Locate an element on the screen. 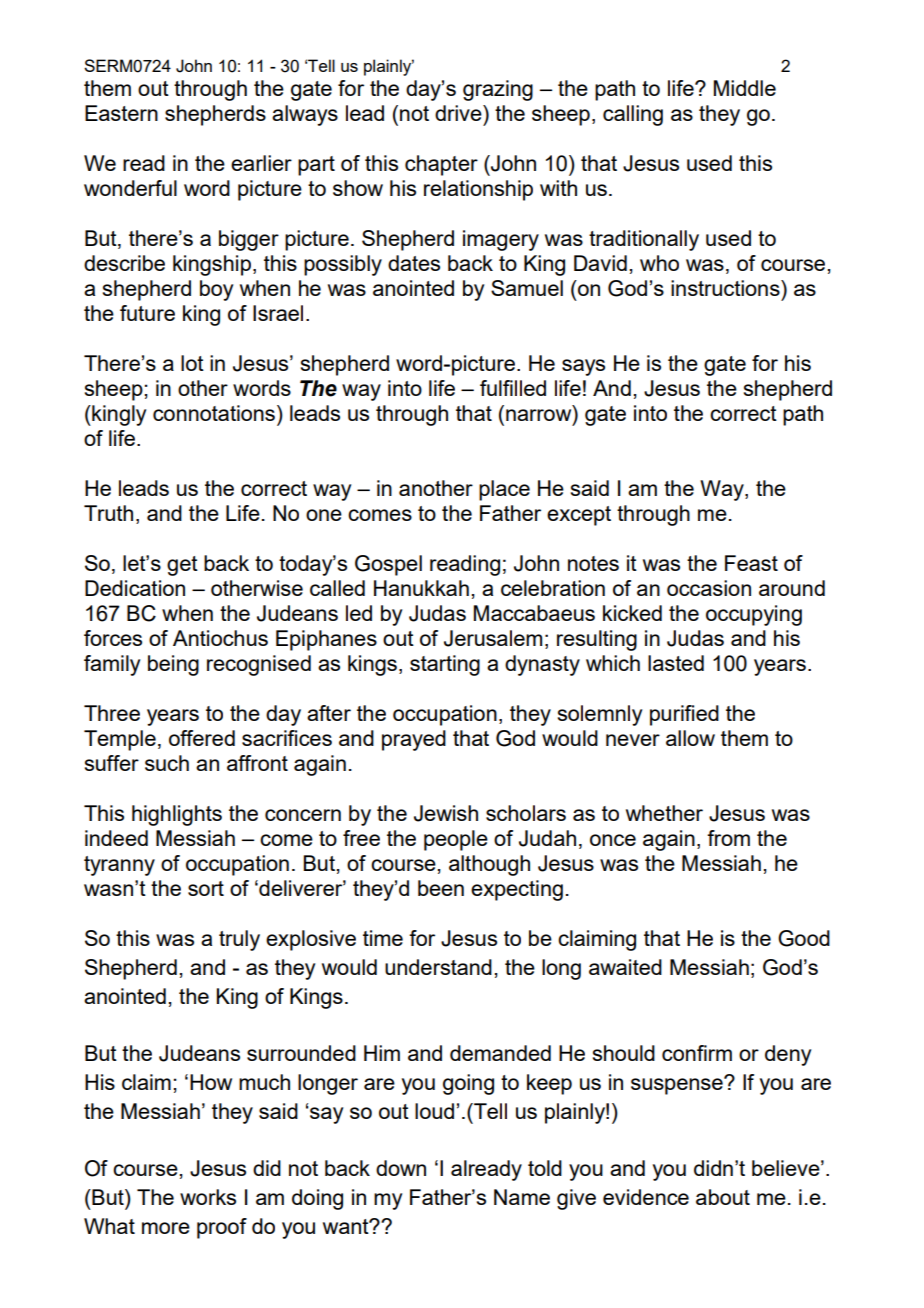 This screenshot has width=924, height=1308. from is located at coordinates (728, 838).
